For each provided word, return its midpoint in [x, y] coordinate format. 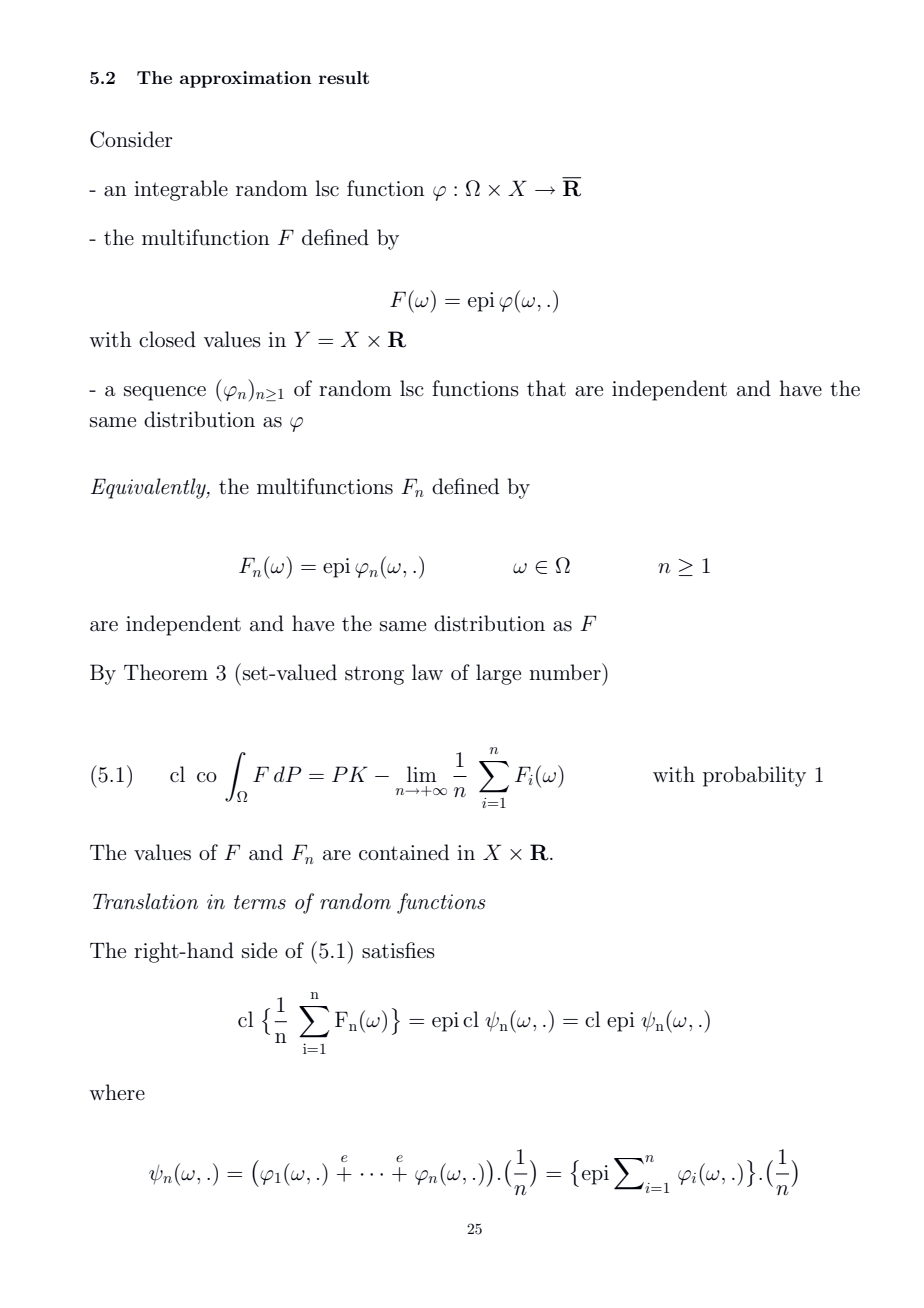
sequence [165, 393]
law [427, 672]
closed [167, 339]
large [498, 674]
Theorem [166, 672]
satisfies [398, 950]
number [566, 672]
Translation [145, 901]
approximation [245, 79]
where [117, 1092]
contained [404, 852]
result [344, 77]
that [546, 388]
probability [754, 776]
